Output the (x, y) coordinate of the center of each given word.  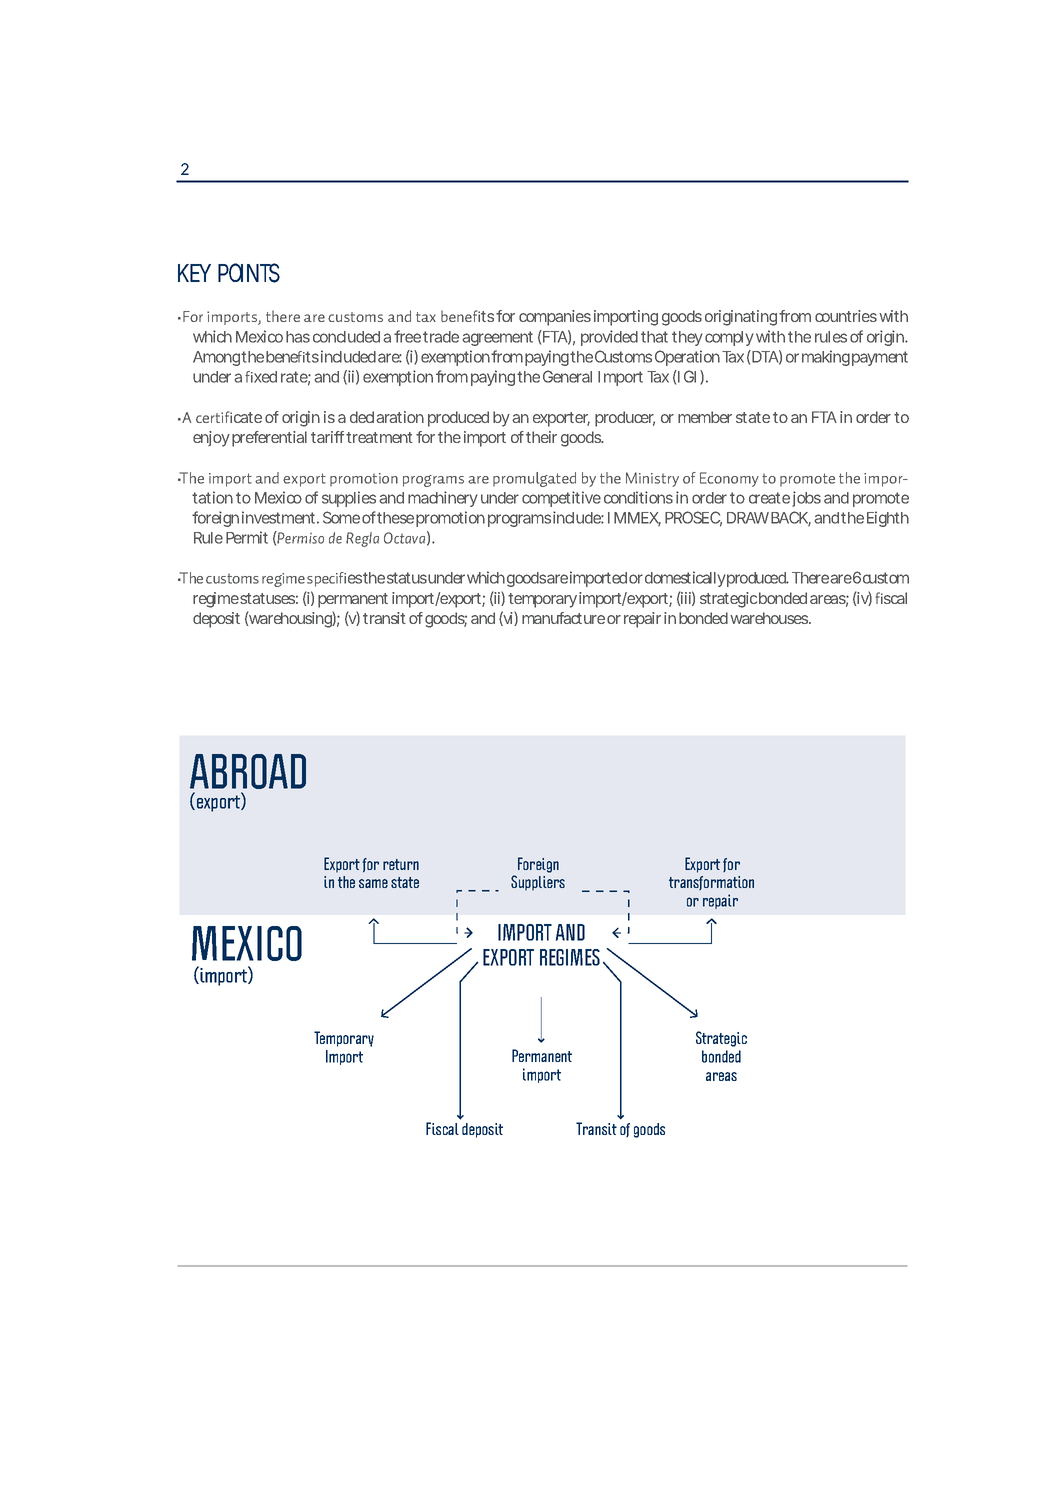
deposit (216, 620)
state (753, 417)
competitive (561, 499)
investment (278, 517)
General (567, 376)
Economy (729, 479)
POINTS (249, 273)
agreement (497, 338)
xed (265, 377)
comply (729, 338)
